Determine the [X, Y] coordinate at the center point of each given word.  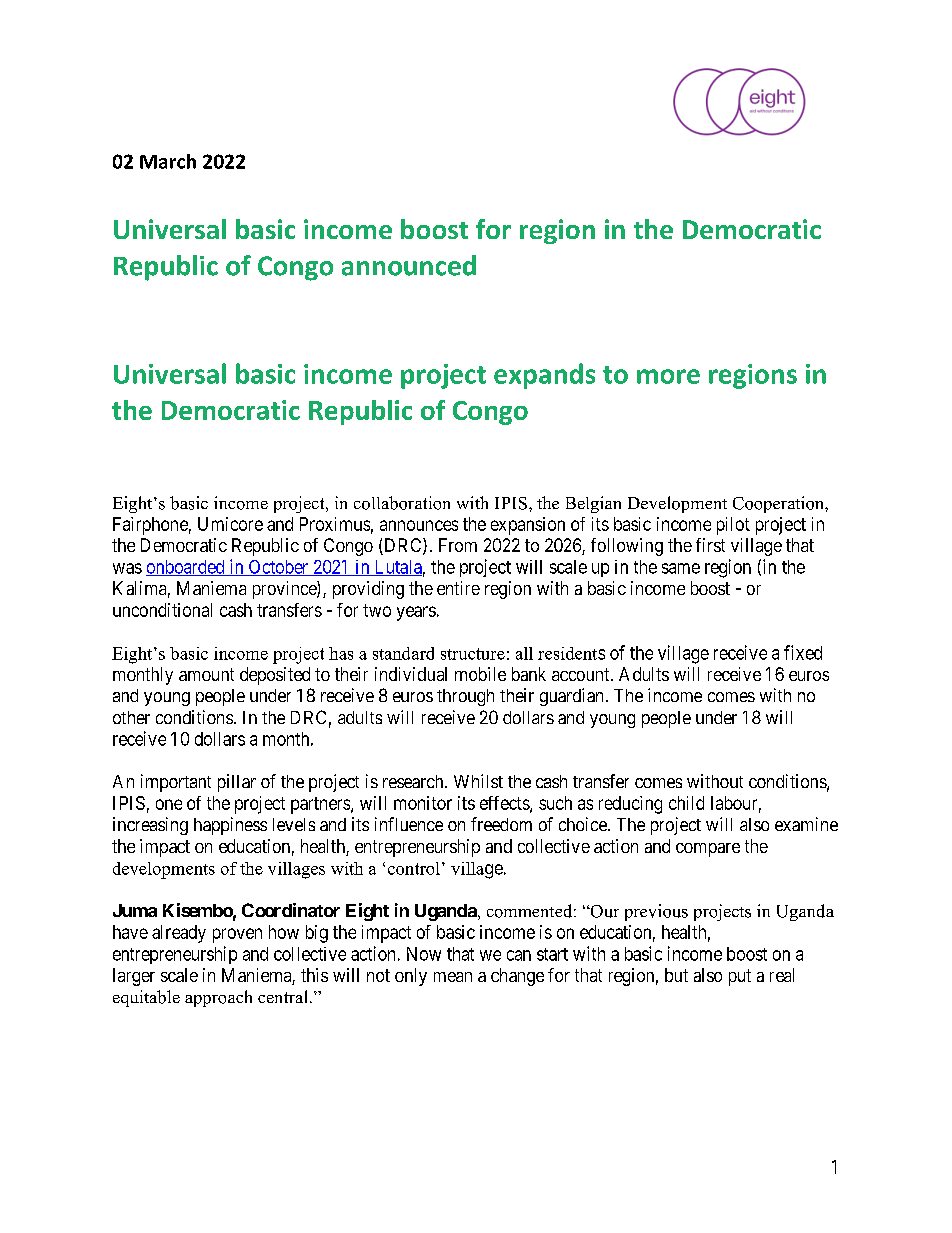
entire [458, 588]
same [681, 568]
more [668, 376]
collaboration [402, 503]
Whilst [478, 781]
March [168, 161]
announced [409, 265]
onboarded [186, 568]
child [686, 803]
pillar [237, 783]
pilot [733, 526]
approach [218, 998]
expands [544, 376]
